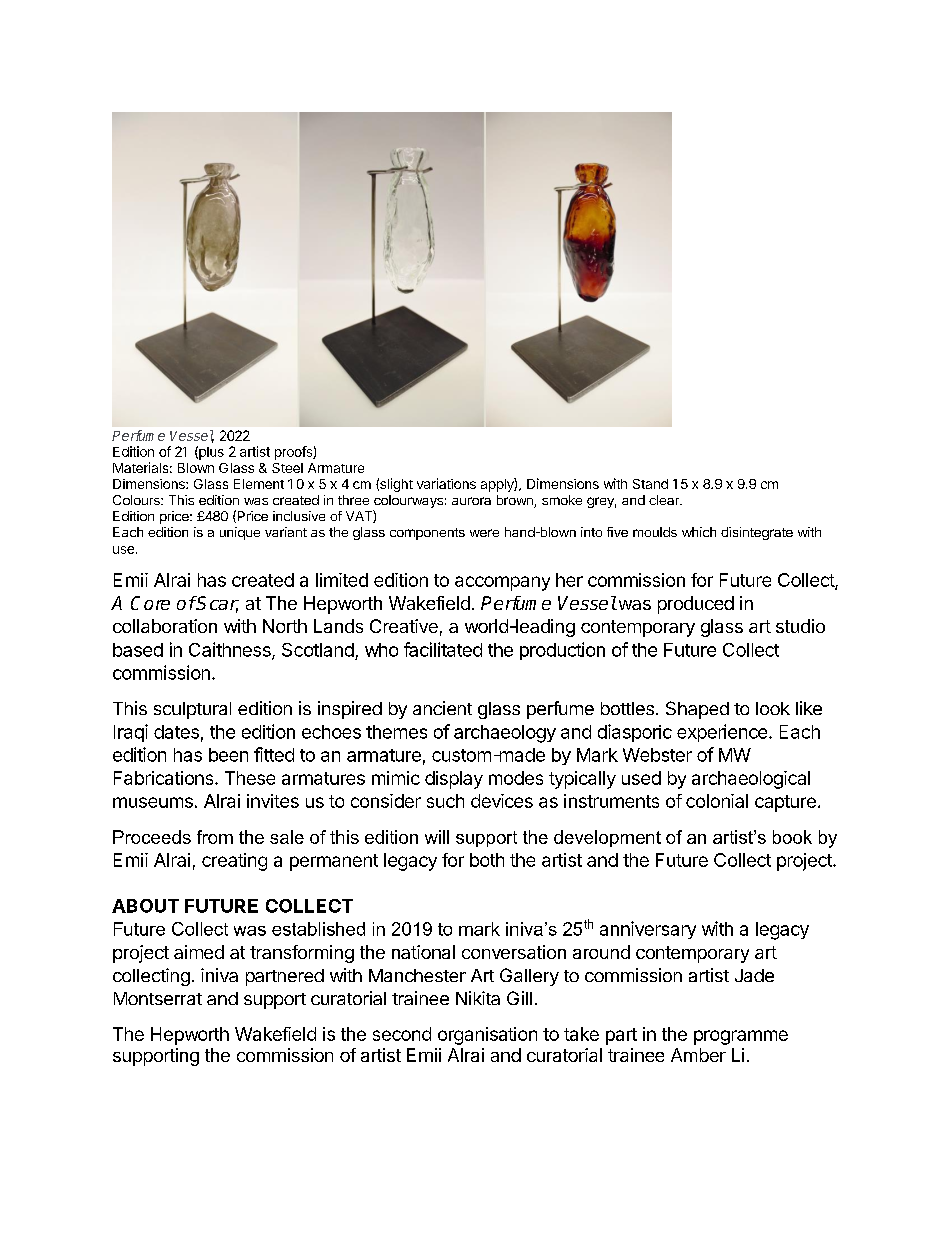 The height and width of the document is (1233, 952). What do you see at coordinates (158, 998) in the document?
I see `Montserrat` at bounding box center [158, 998].
